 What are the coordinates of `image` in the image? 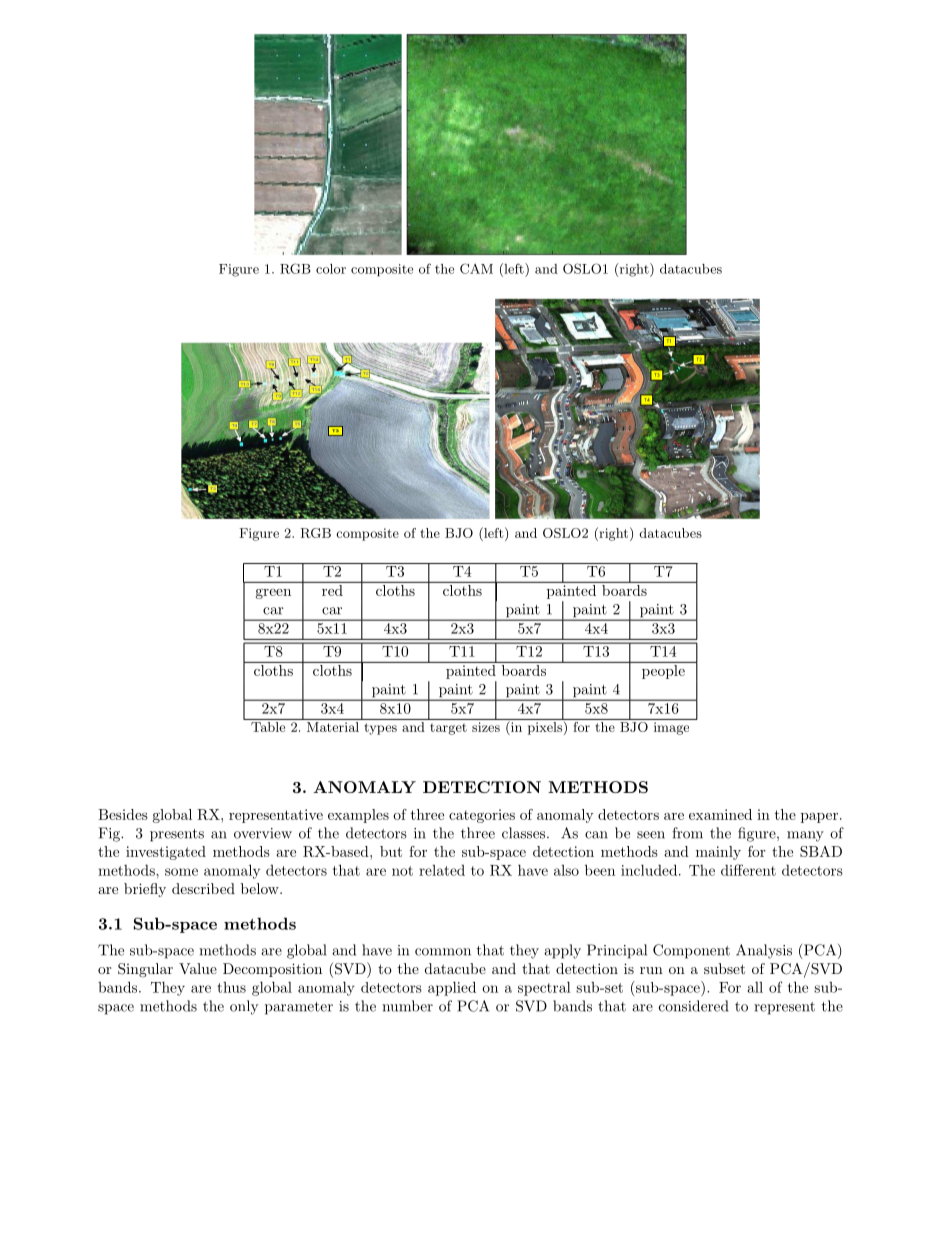 It's located at (671, 728).
